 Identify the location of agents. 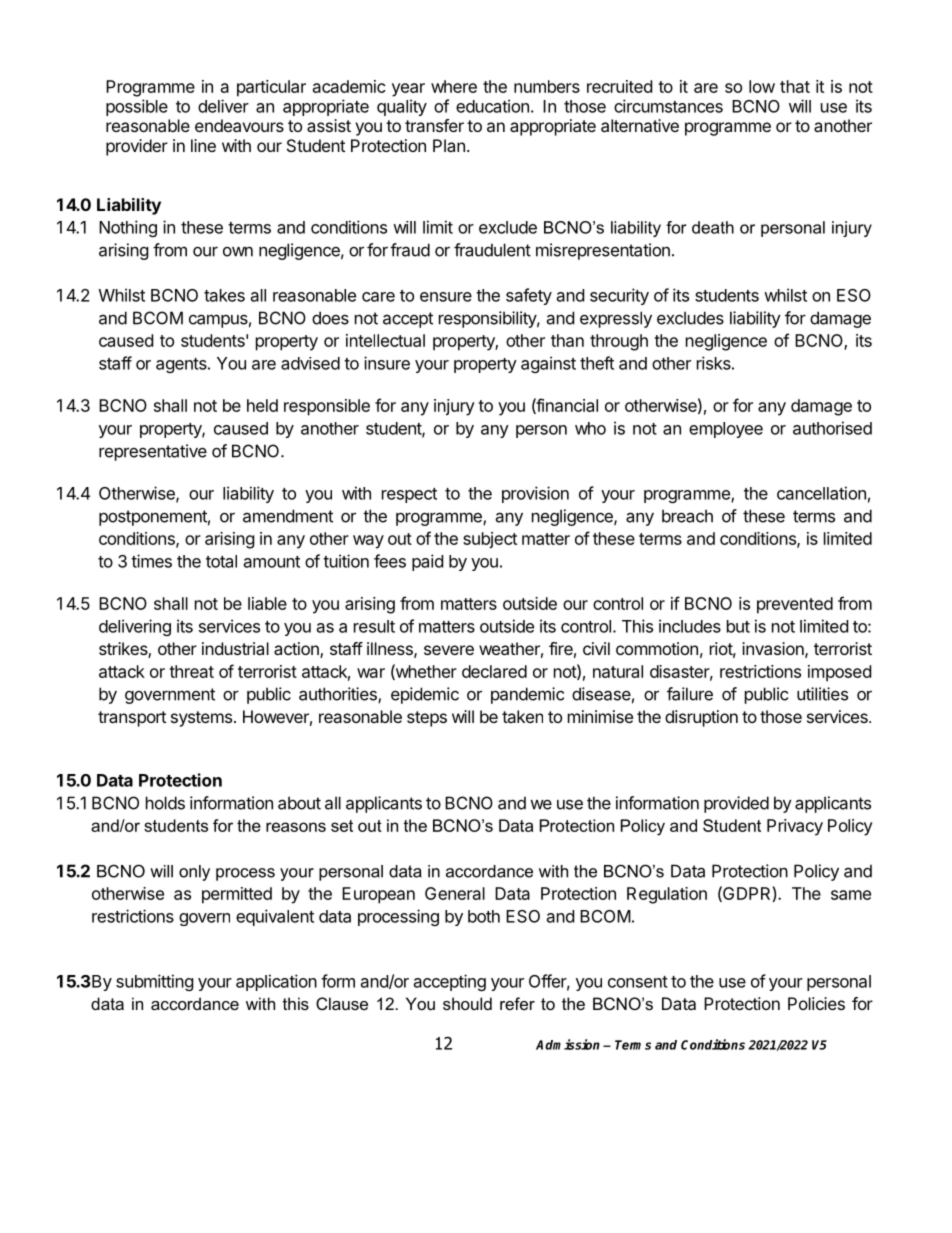
(182, 365).
